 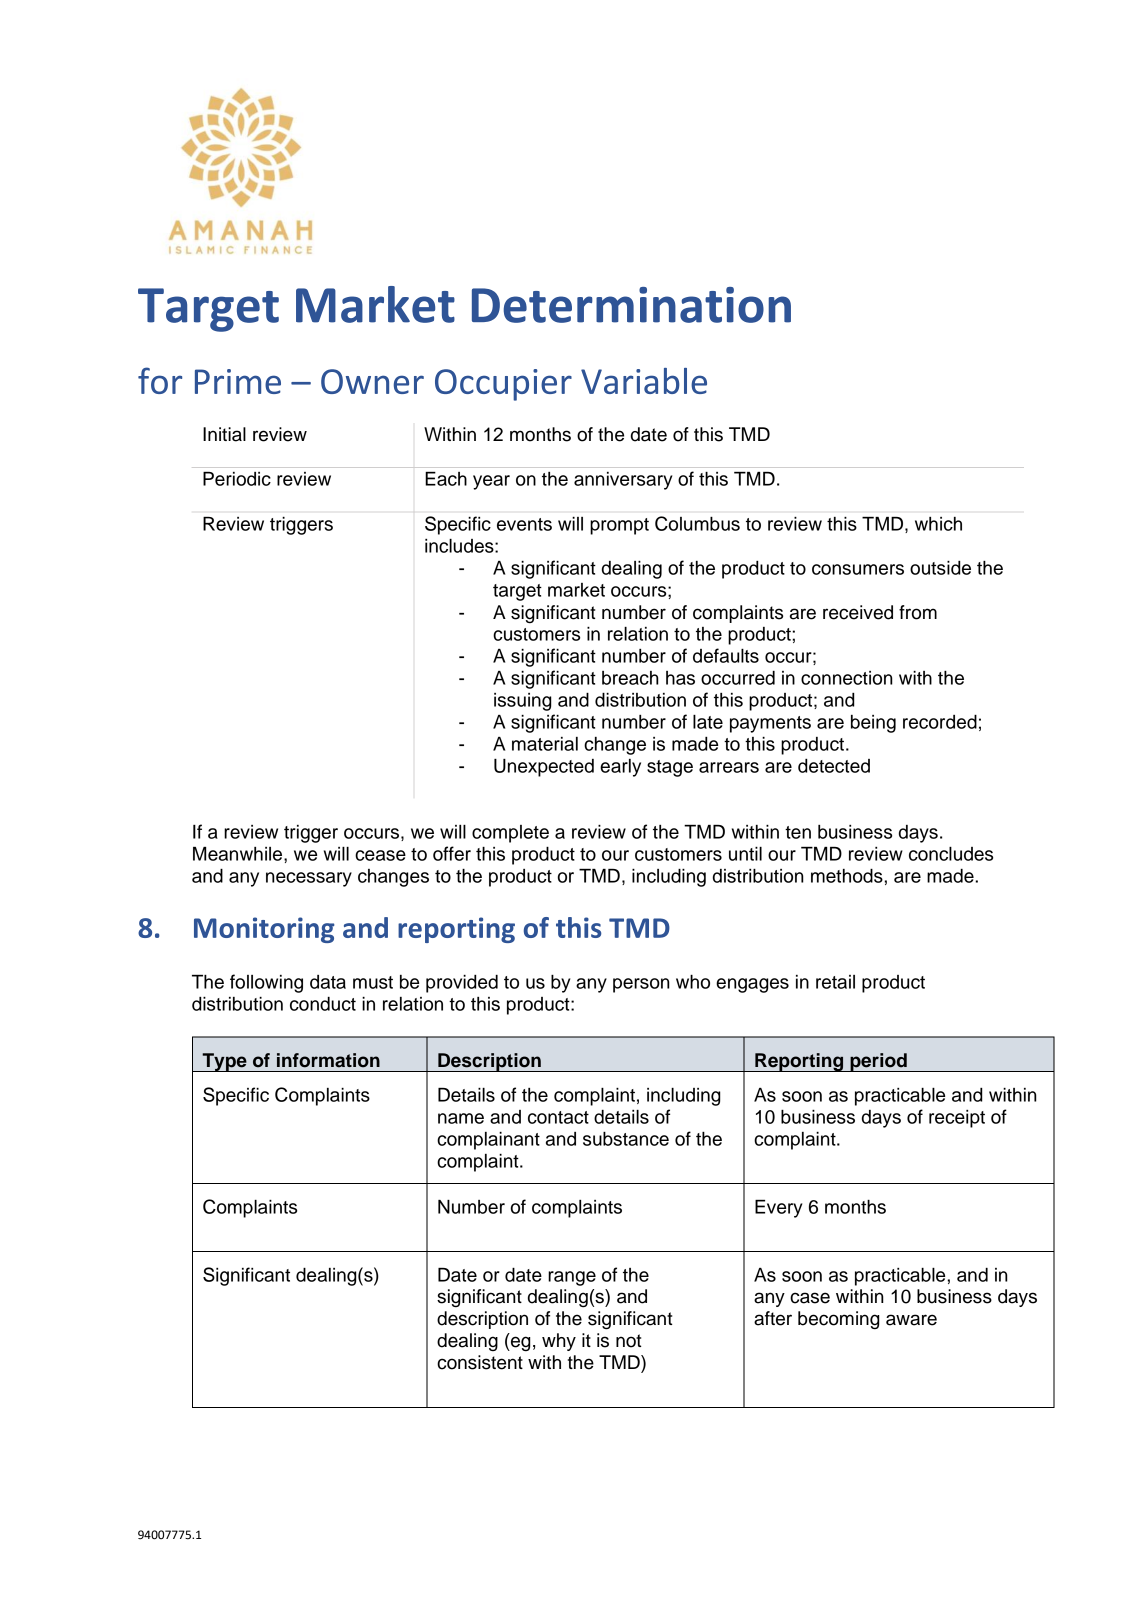 I want to click on necessary, so click(x=309, y=879).
